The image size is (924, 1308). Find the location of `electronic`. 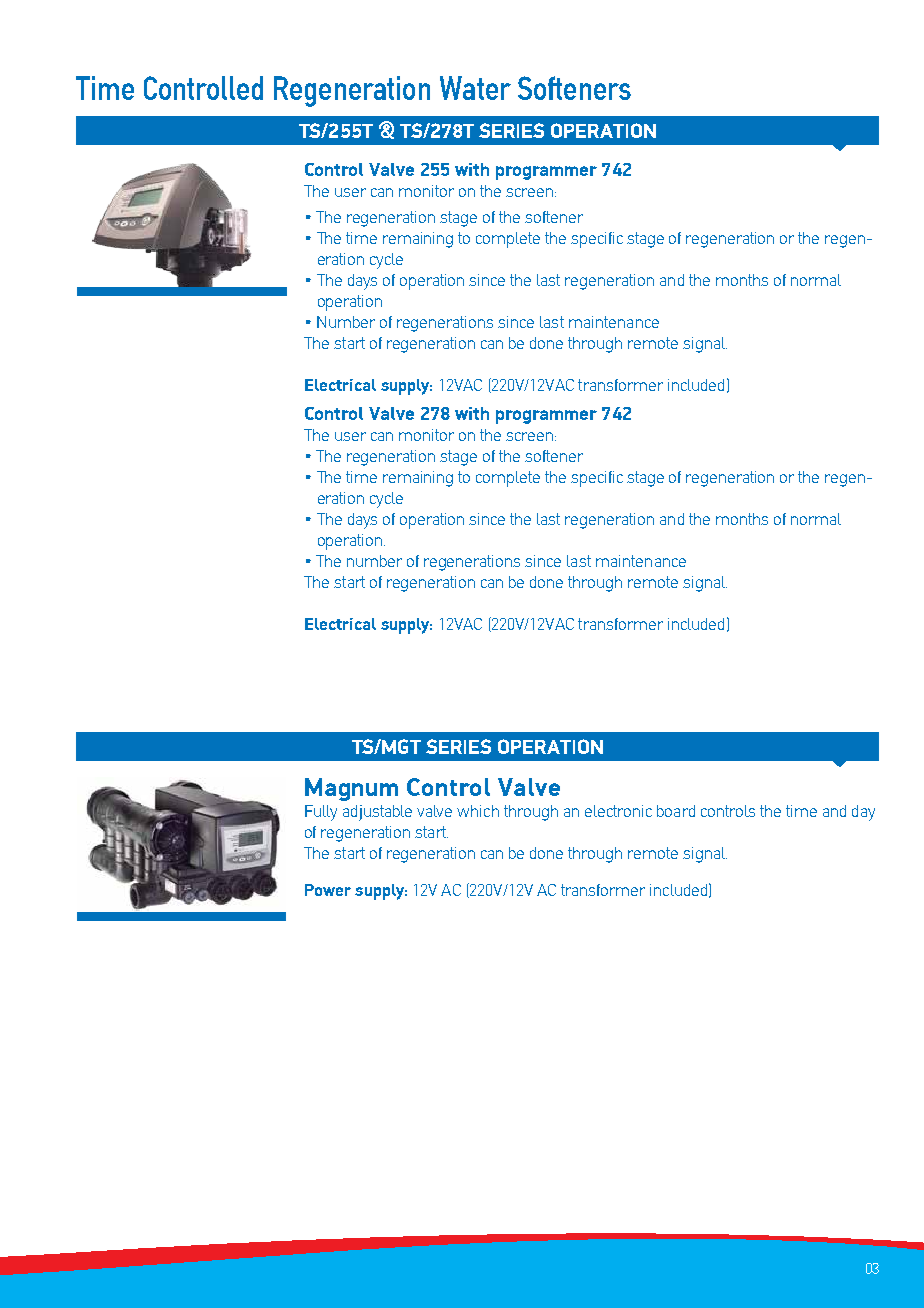

electronic is located at coordinates (618, 811).
